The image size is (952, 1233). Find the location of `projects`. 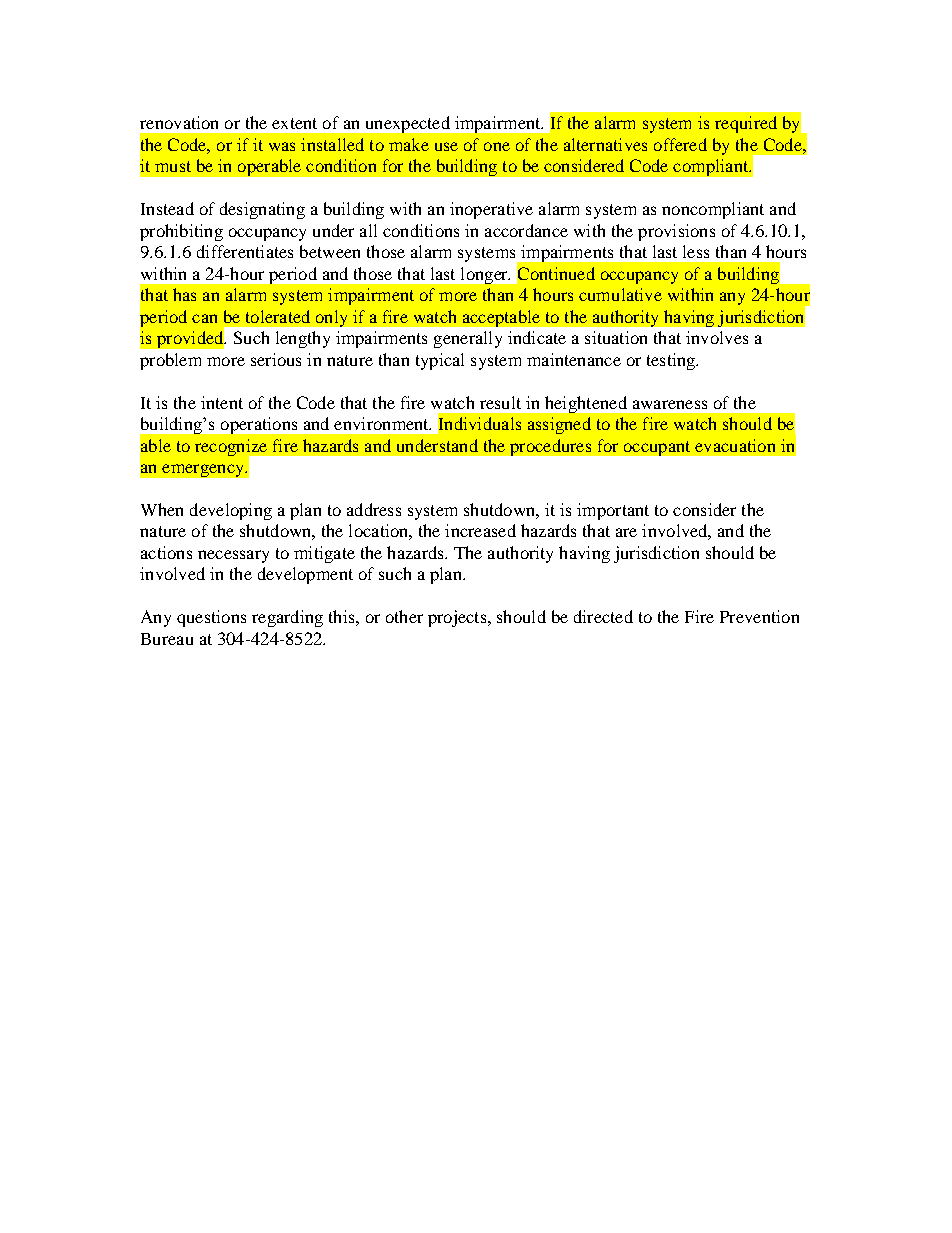

projects is located at coordinates (458, 618).
